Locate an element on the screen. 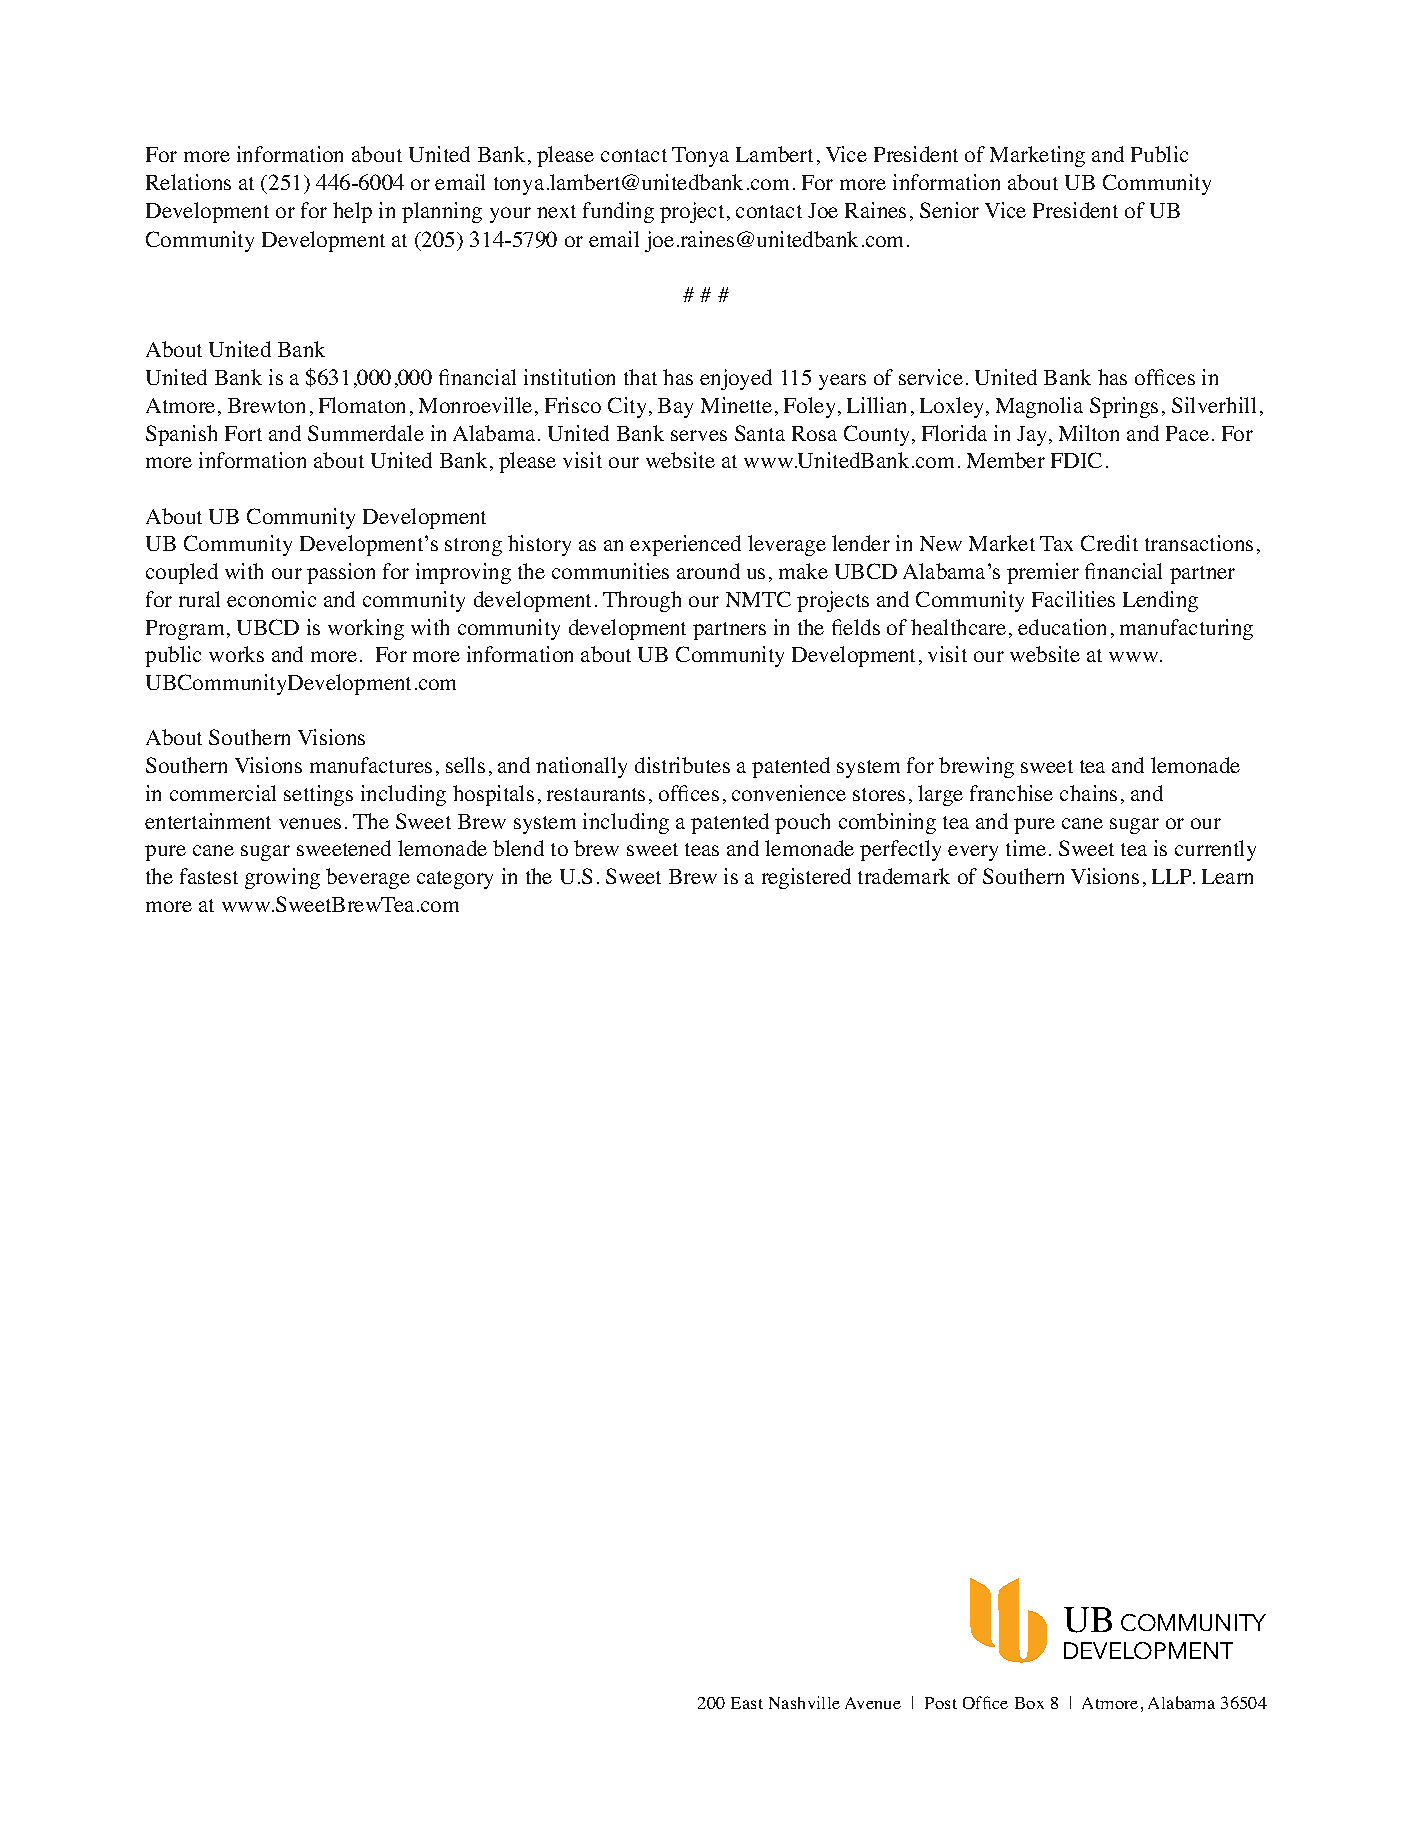  teas is located at coordinates (702, 849).
